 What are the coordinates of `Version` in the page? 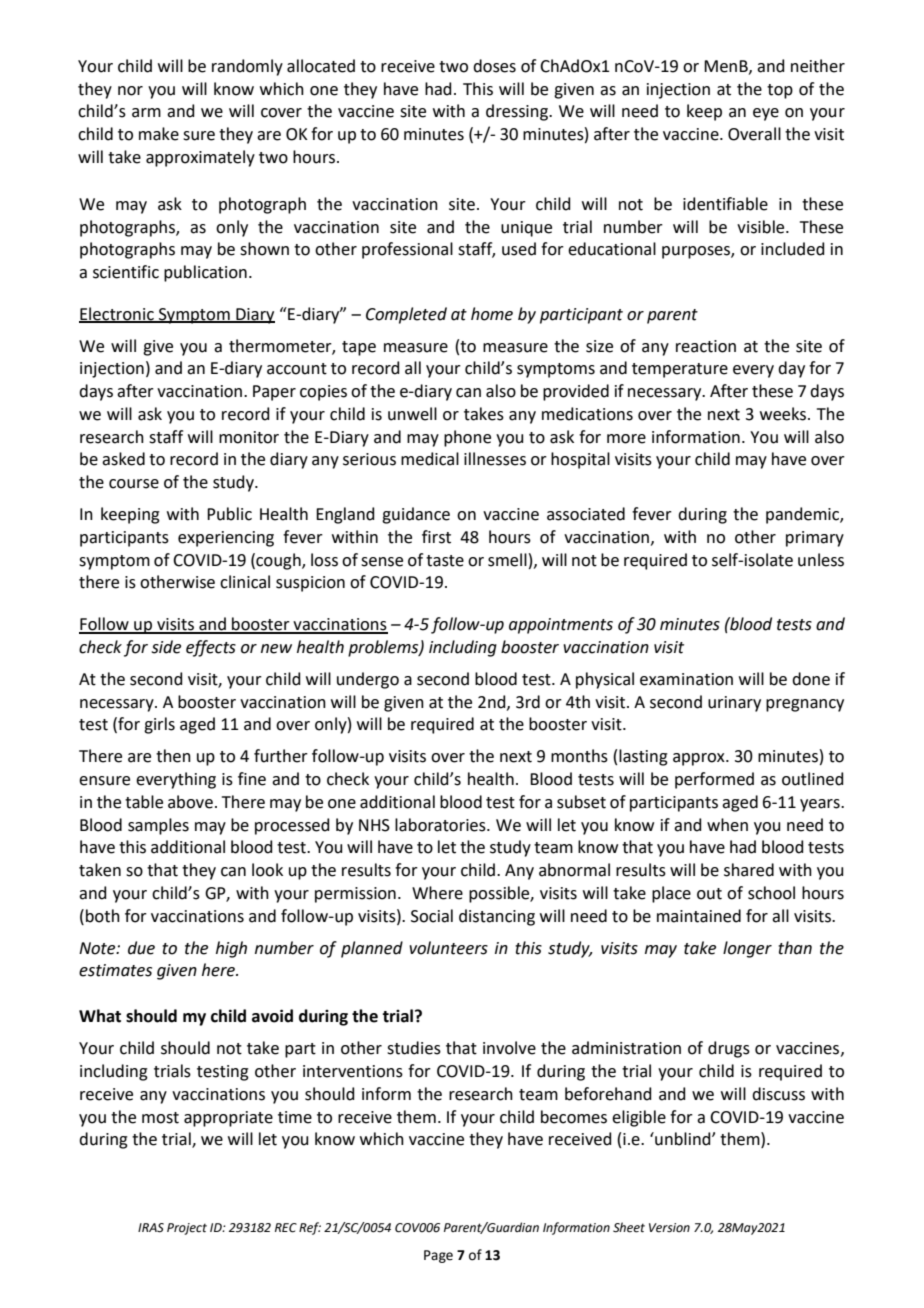 It's located at (669, 1228).
